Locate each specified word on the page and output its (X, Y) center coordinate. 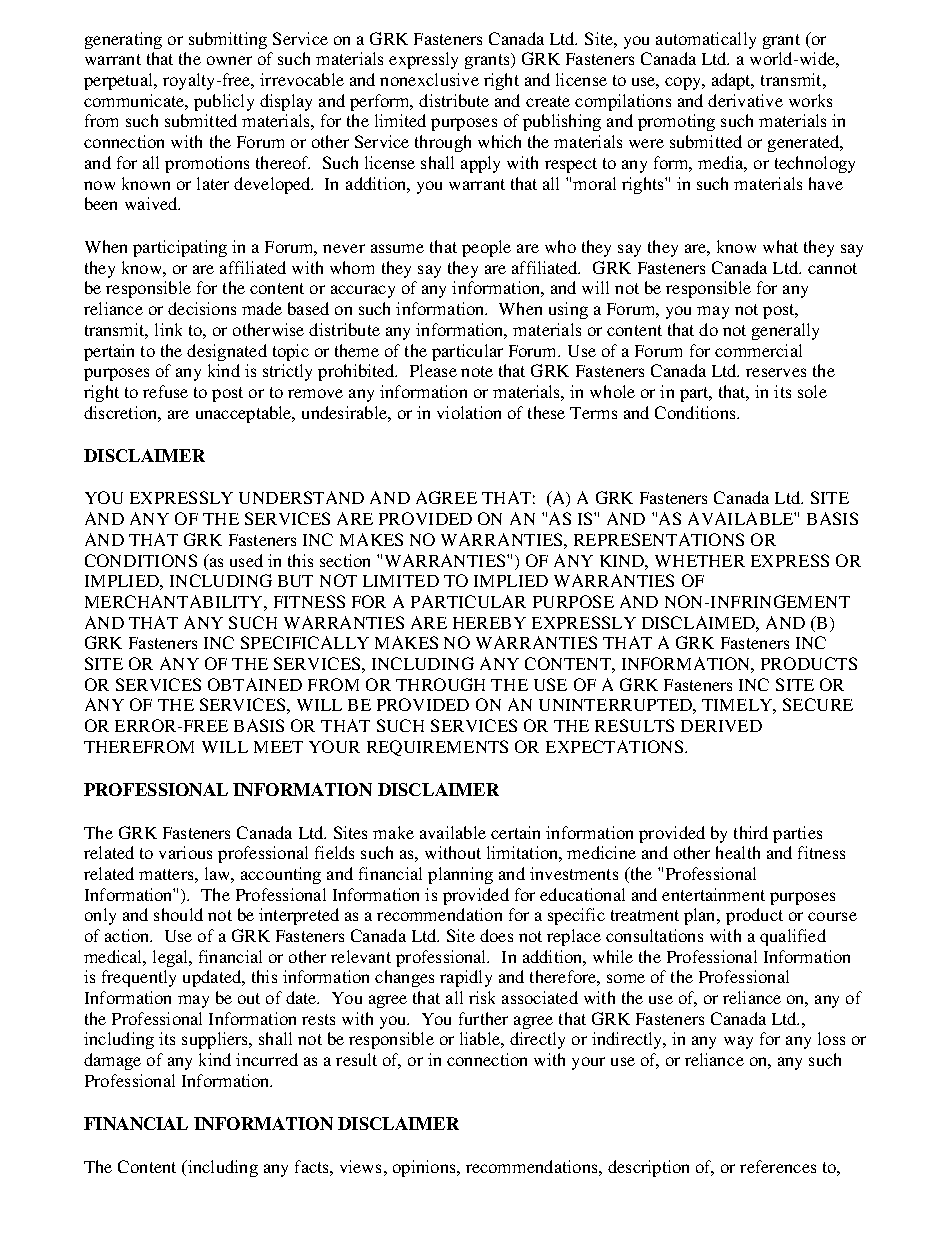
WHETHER (700, 561)
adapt (733, 81)
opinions (425, 1168)
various (185, 852)
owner (229, 60)
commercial (758, 350)
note (477, 371)
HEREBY (489, 623)
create (548, 101)
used (246, 560)
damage (112, 1061)
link (168, 329)
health (738, 852)
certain (515, 832)
